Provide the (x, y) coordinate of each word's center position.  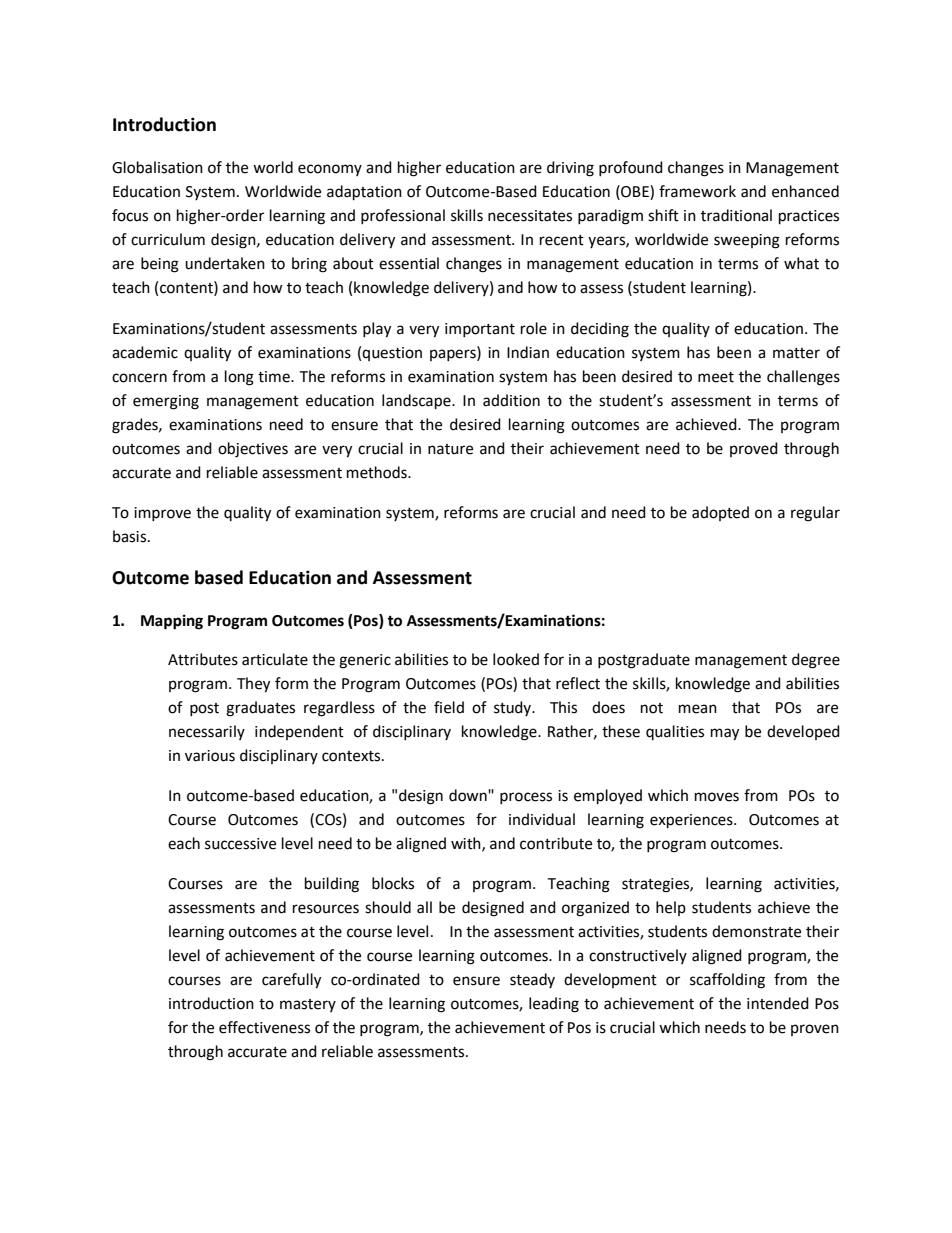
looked (516, 659)
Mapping (172, 622)
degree (816, 661)
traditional (736, 215)
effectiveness (264, 1027)
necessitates (530, 216)
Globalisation (157, 167)
